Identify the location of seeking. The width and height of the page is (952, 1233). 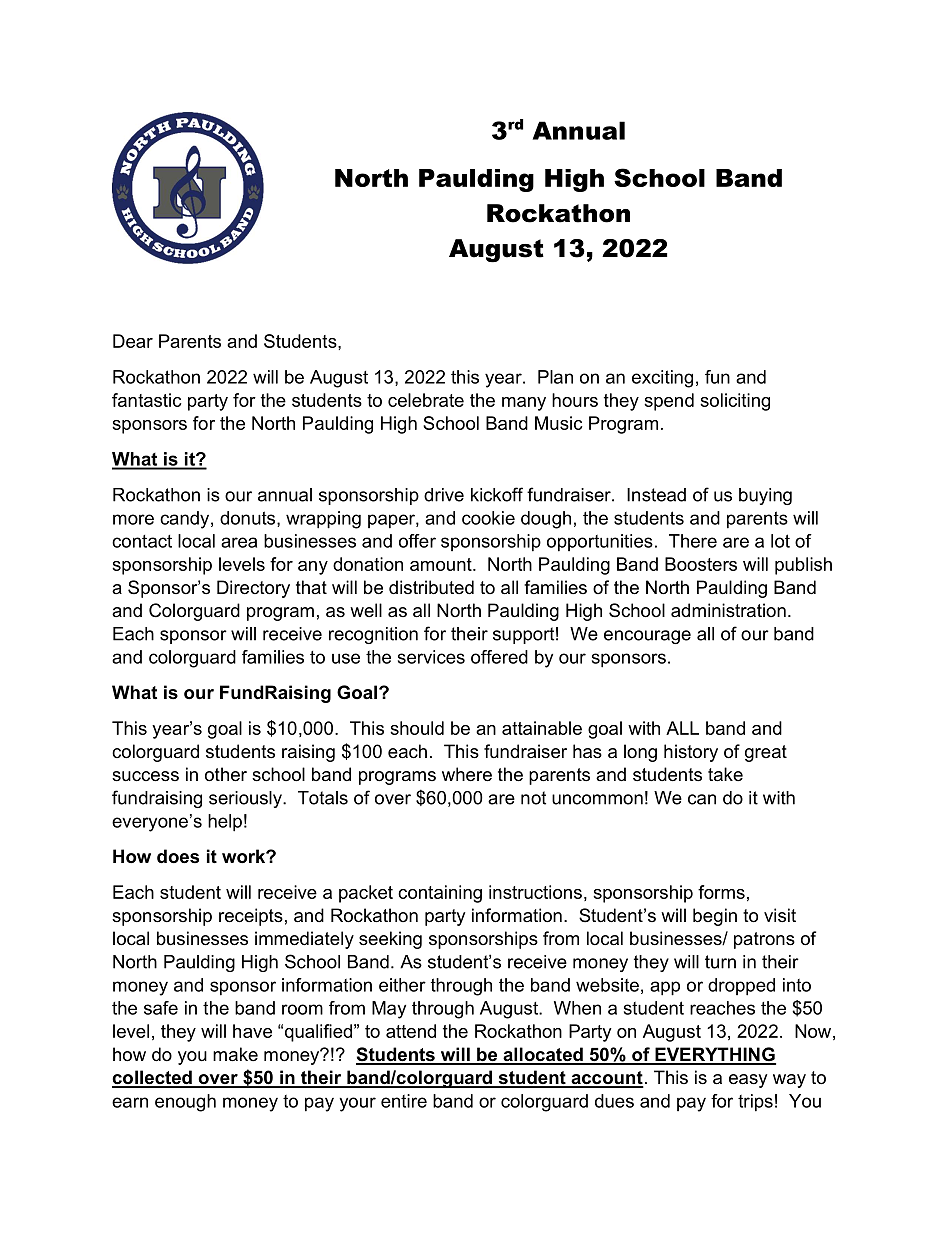
(390, 940).
